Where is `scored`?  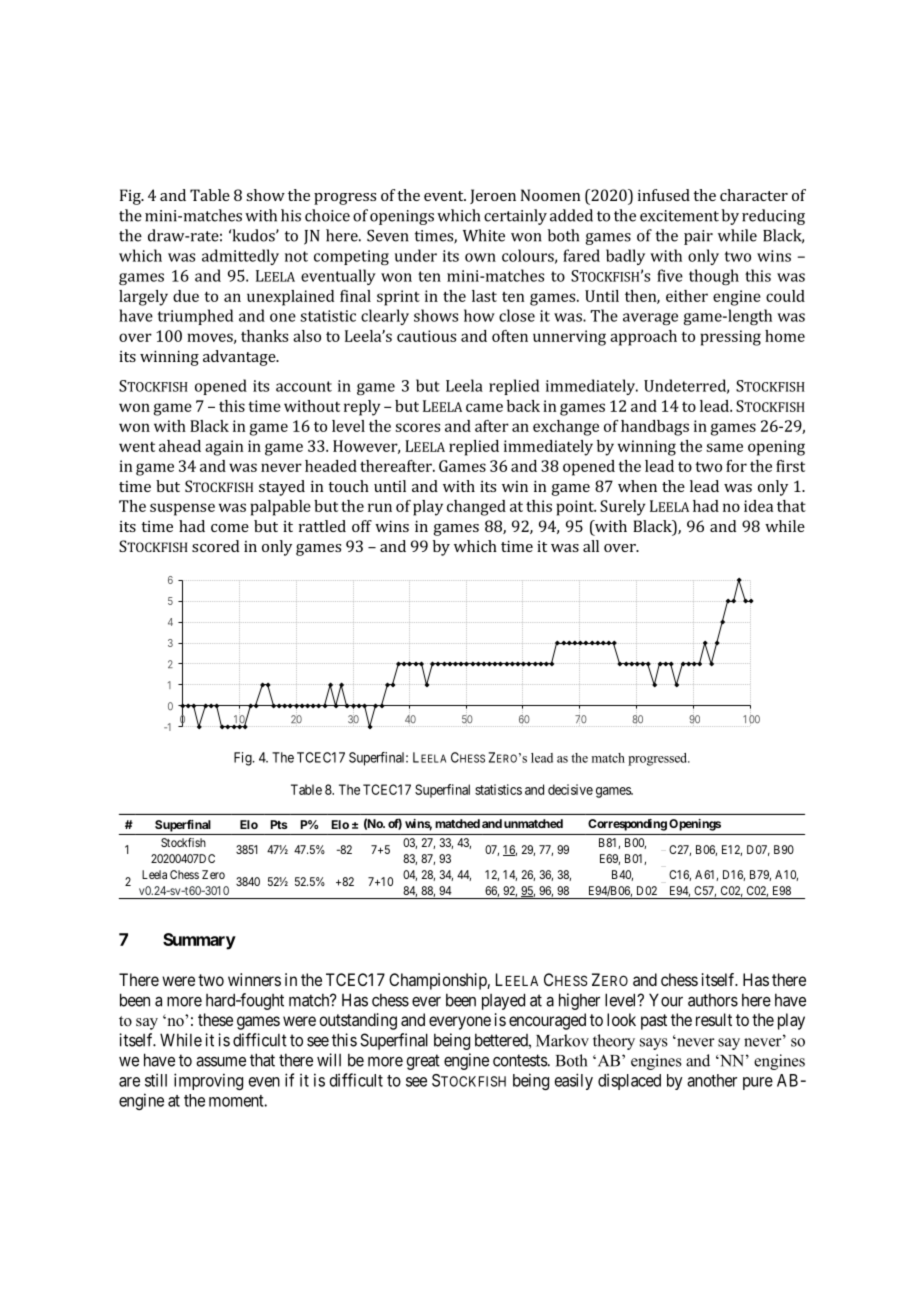 scored is located at coordinates (215, 546).
